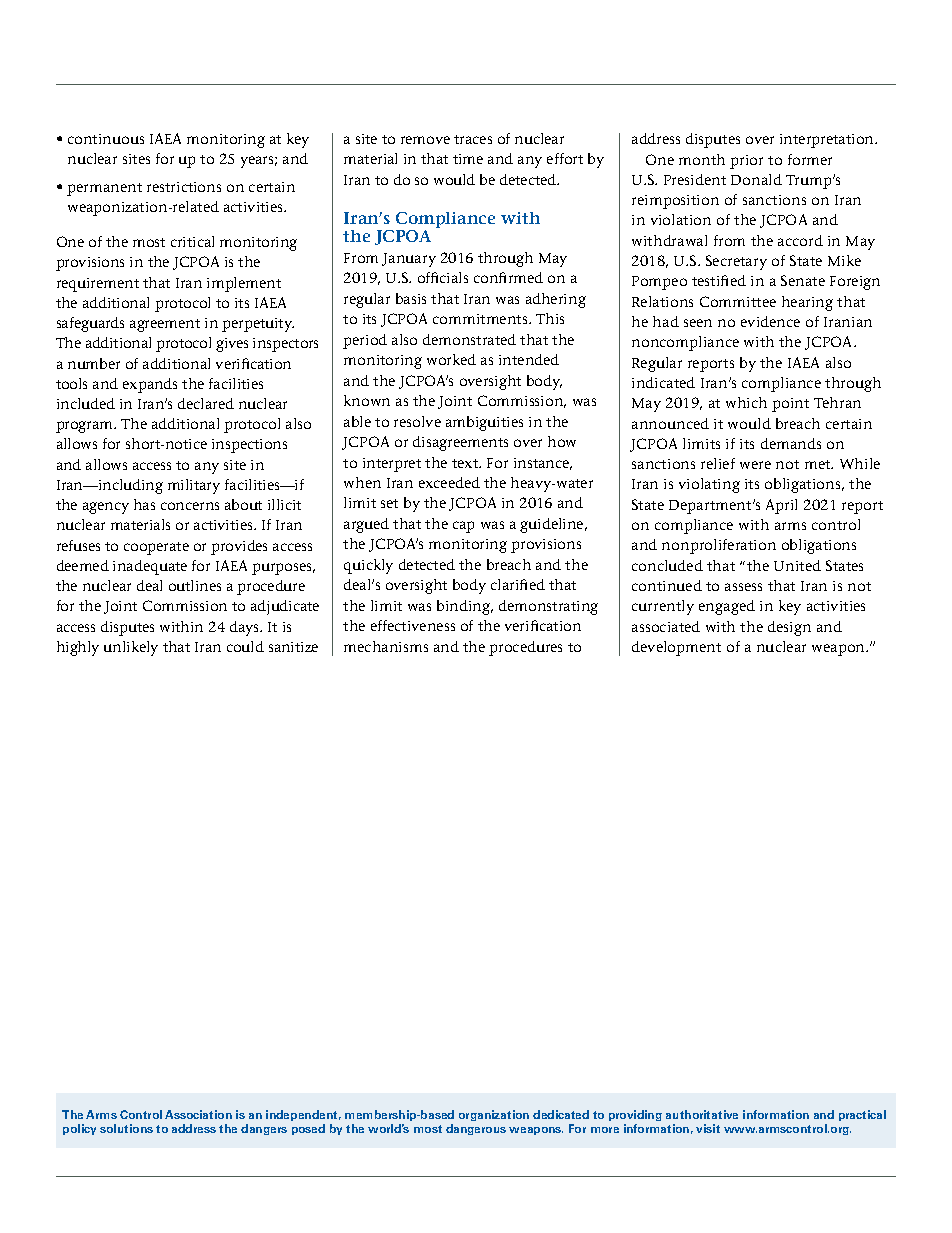 The height and width of the screenshot is (1233, 952). What do you see at coordinates (198, 1114) in the screenshot?
I see `Association` at bounding box center [198, 1114].
